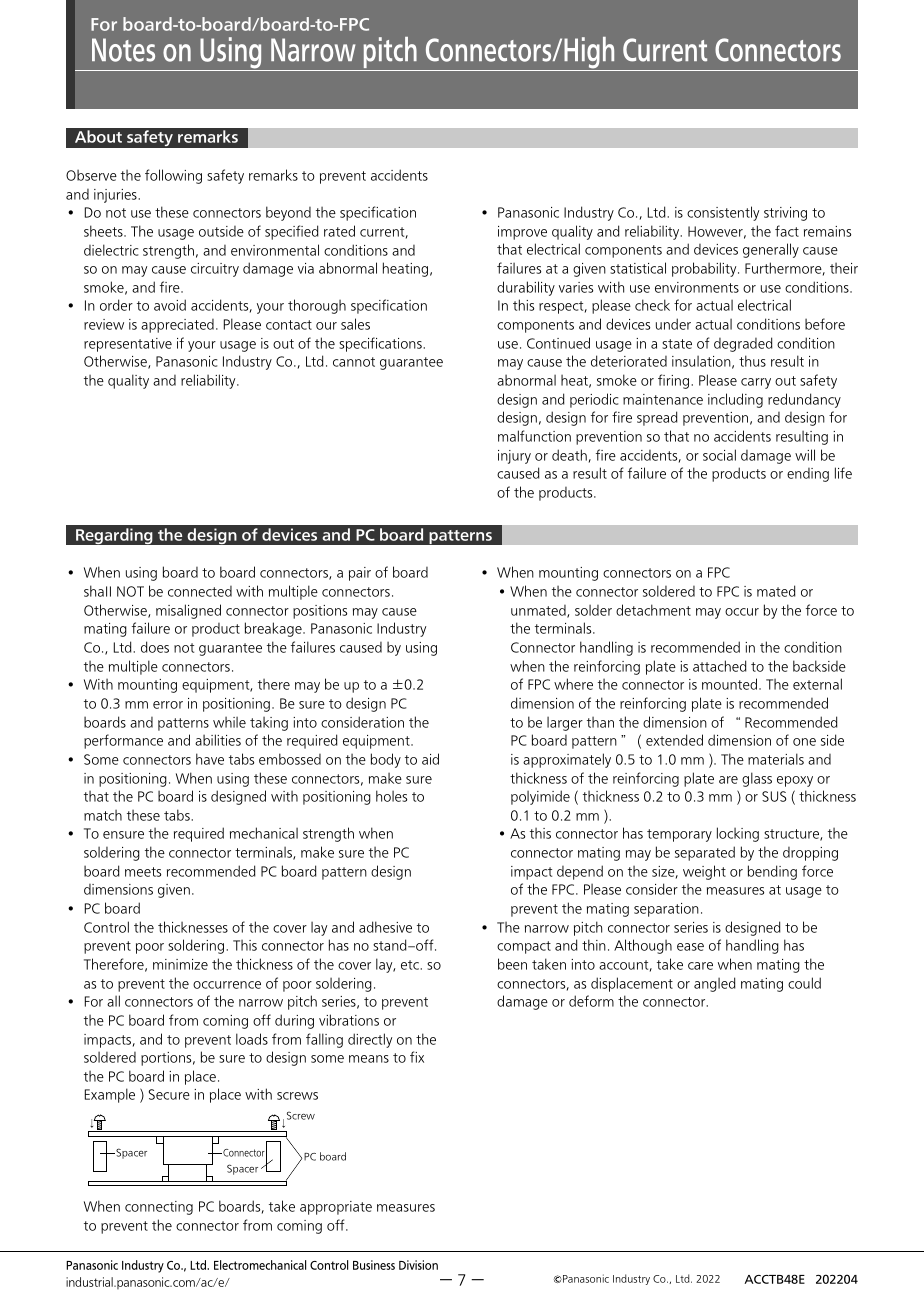 The width and height of the document is (924, 1308). Describe the element at coordinates (720, 666) in the document. I see `attached` at that location.
